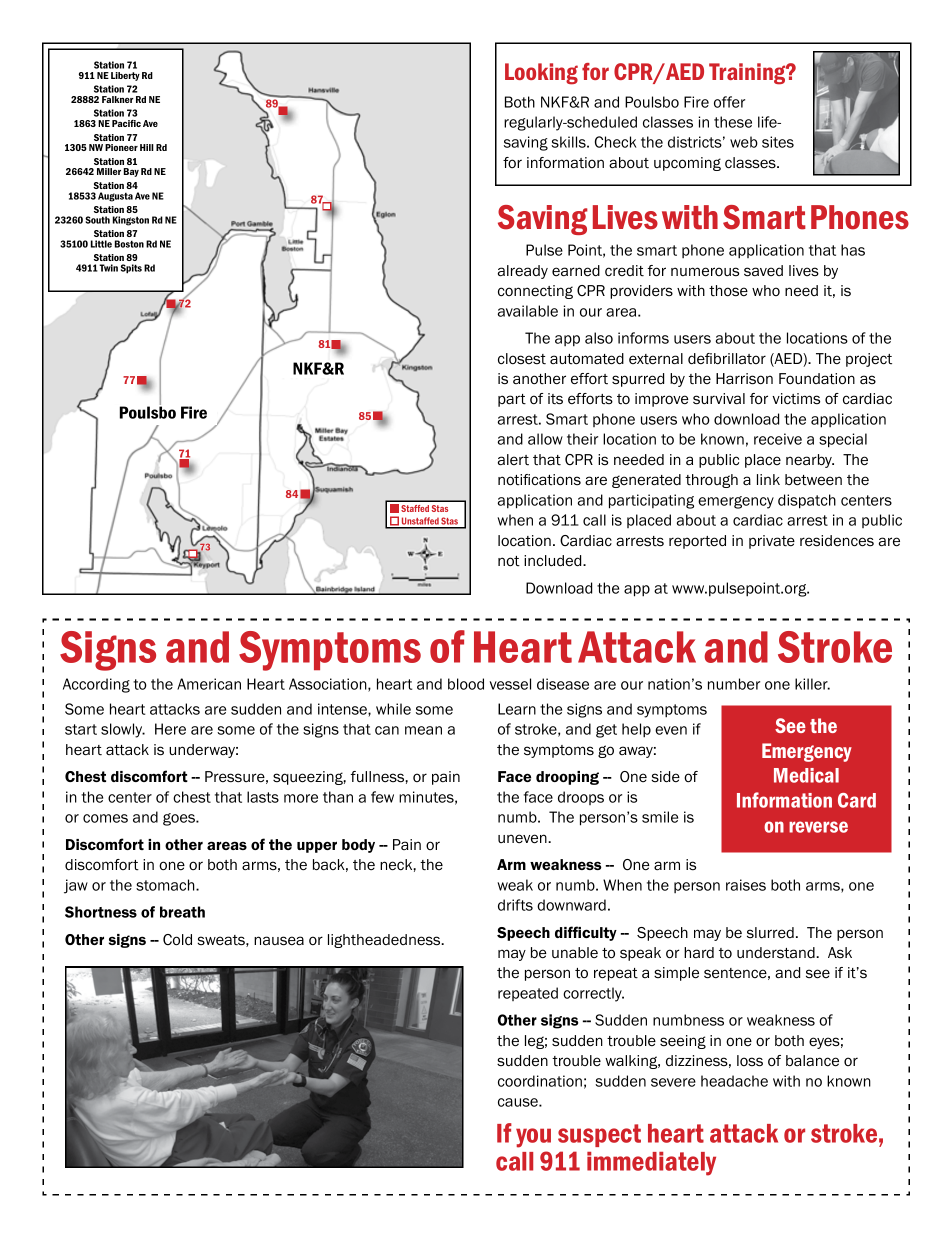 This screenshot has width=952, height=1233. Describe the element at coordinates (734, 1081) in the screenshot. I see `headache` at that location.
